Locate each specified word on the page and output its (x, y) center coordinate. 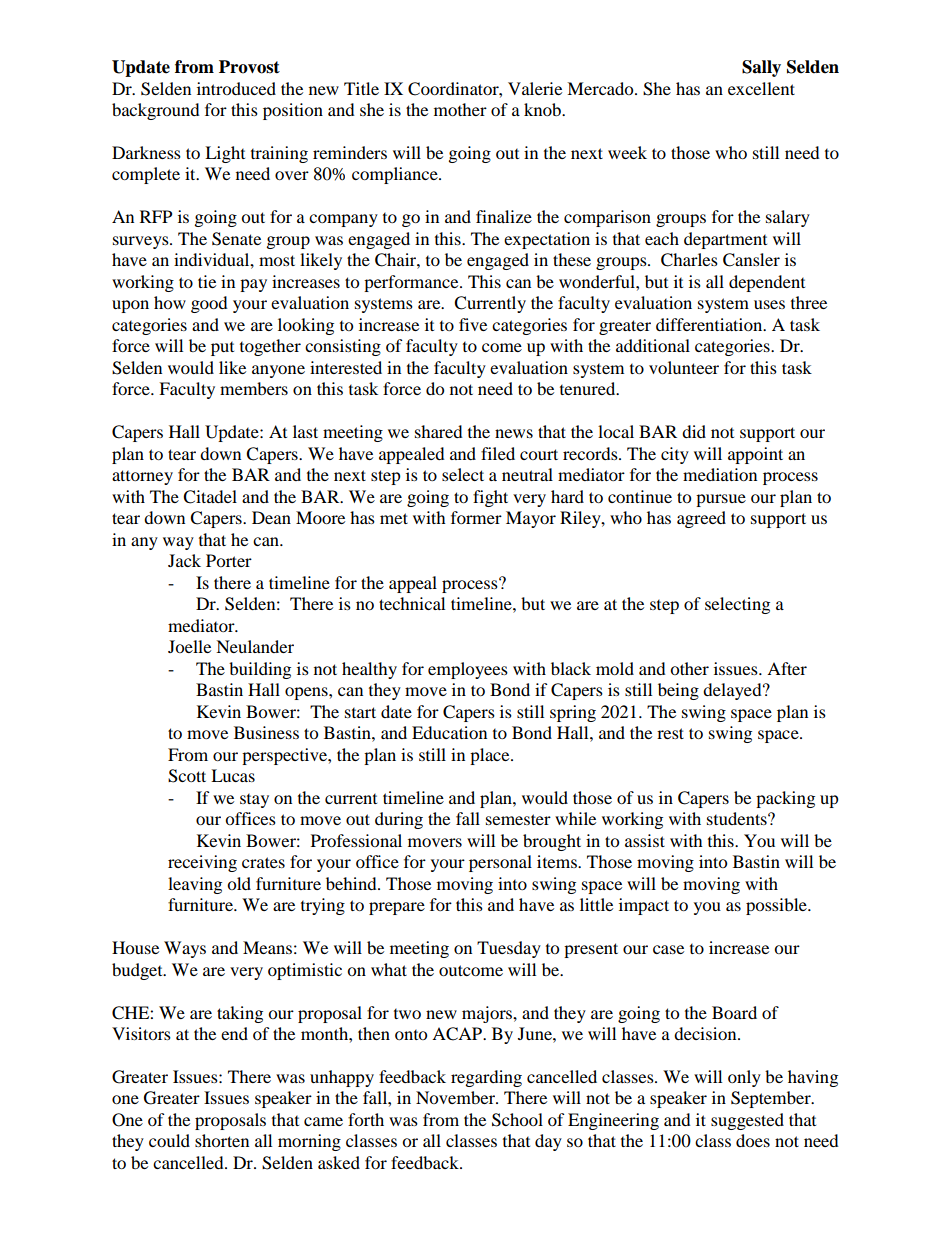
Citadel (210, 497)
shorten (222, 1140)
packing (785, 799)
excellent (761, 88)
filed (498, 453)
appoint (755, 455)
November (456, 1097)
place (491, 756)
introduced (236, 88)
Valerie (535, 88)
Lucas (233, 775)
